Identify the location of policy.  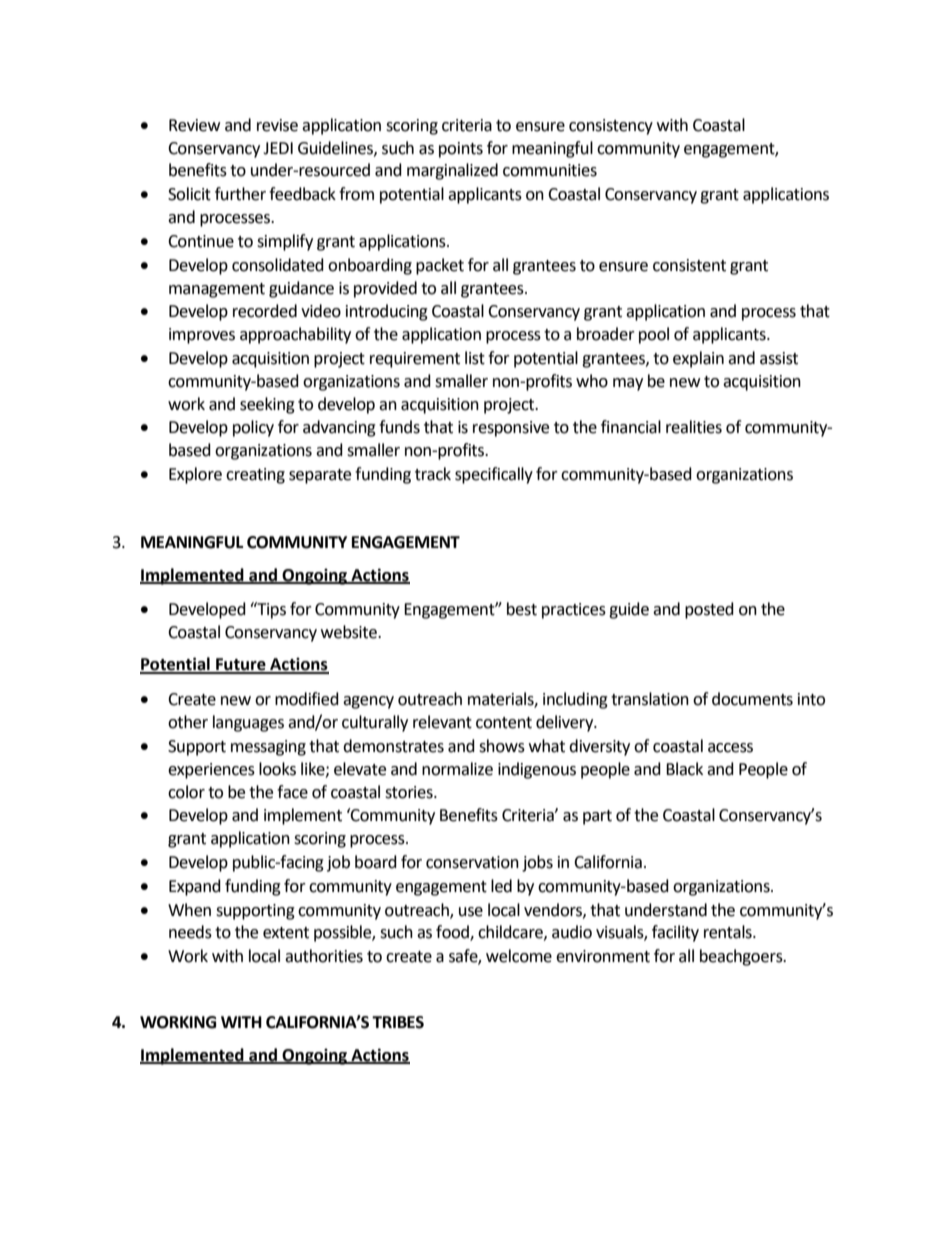
(253, 428).
